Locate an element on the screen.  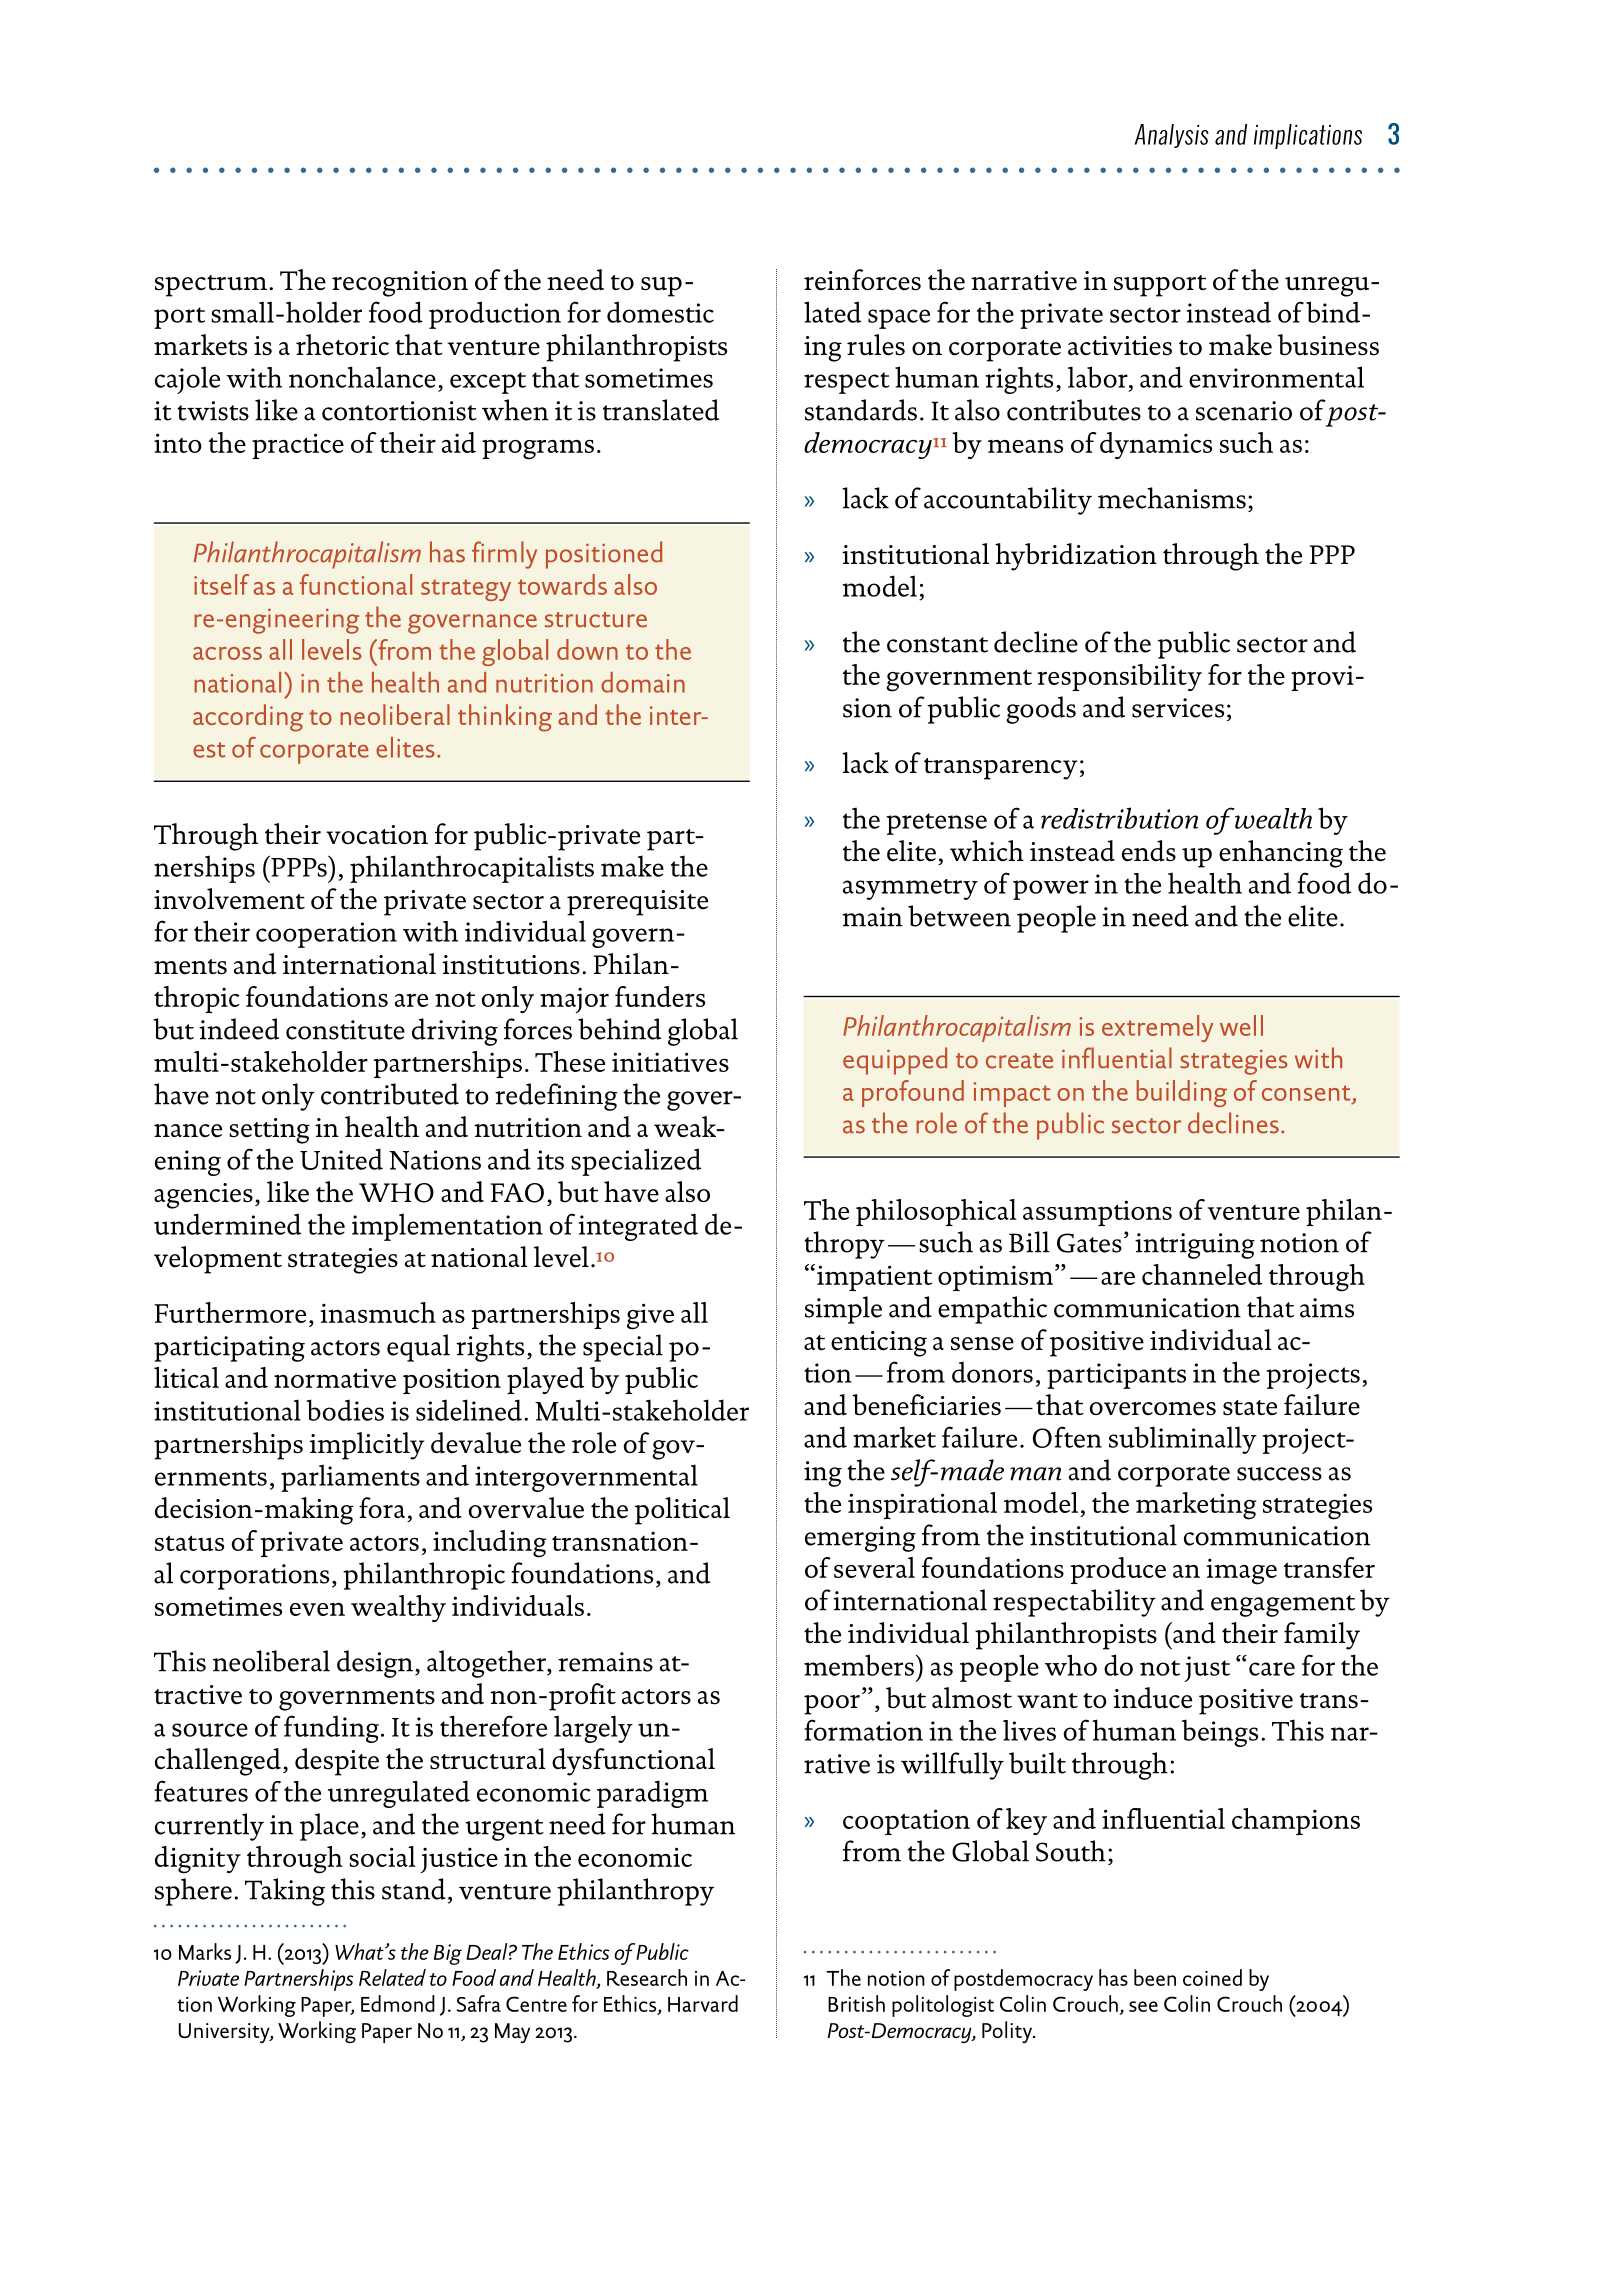
simple is located at coordinates (843, 1310).
